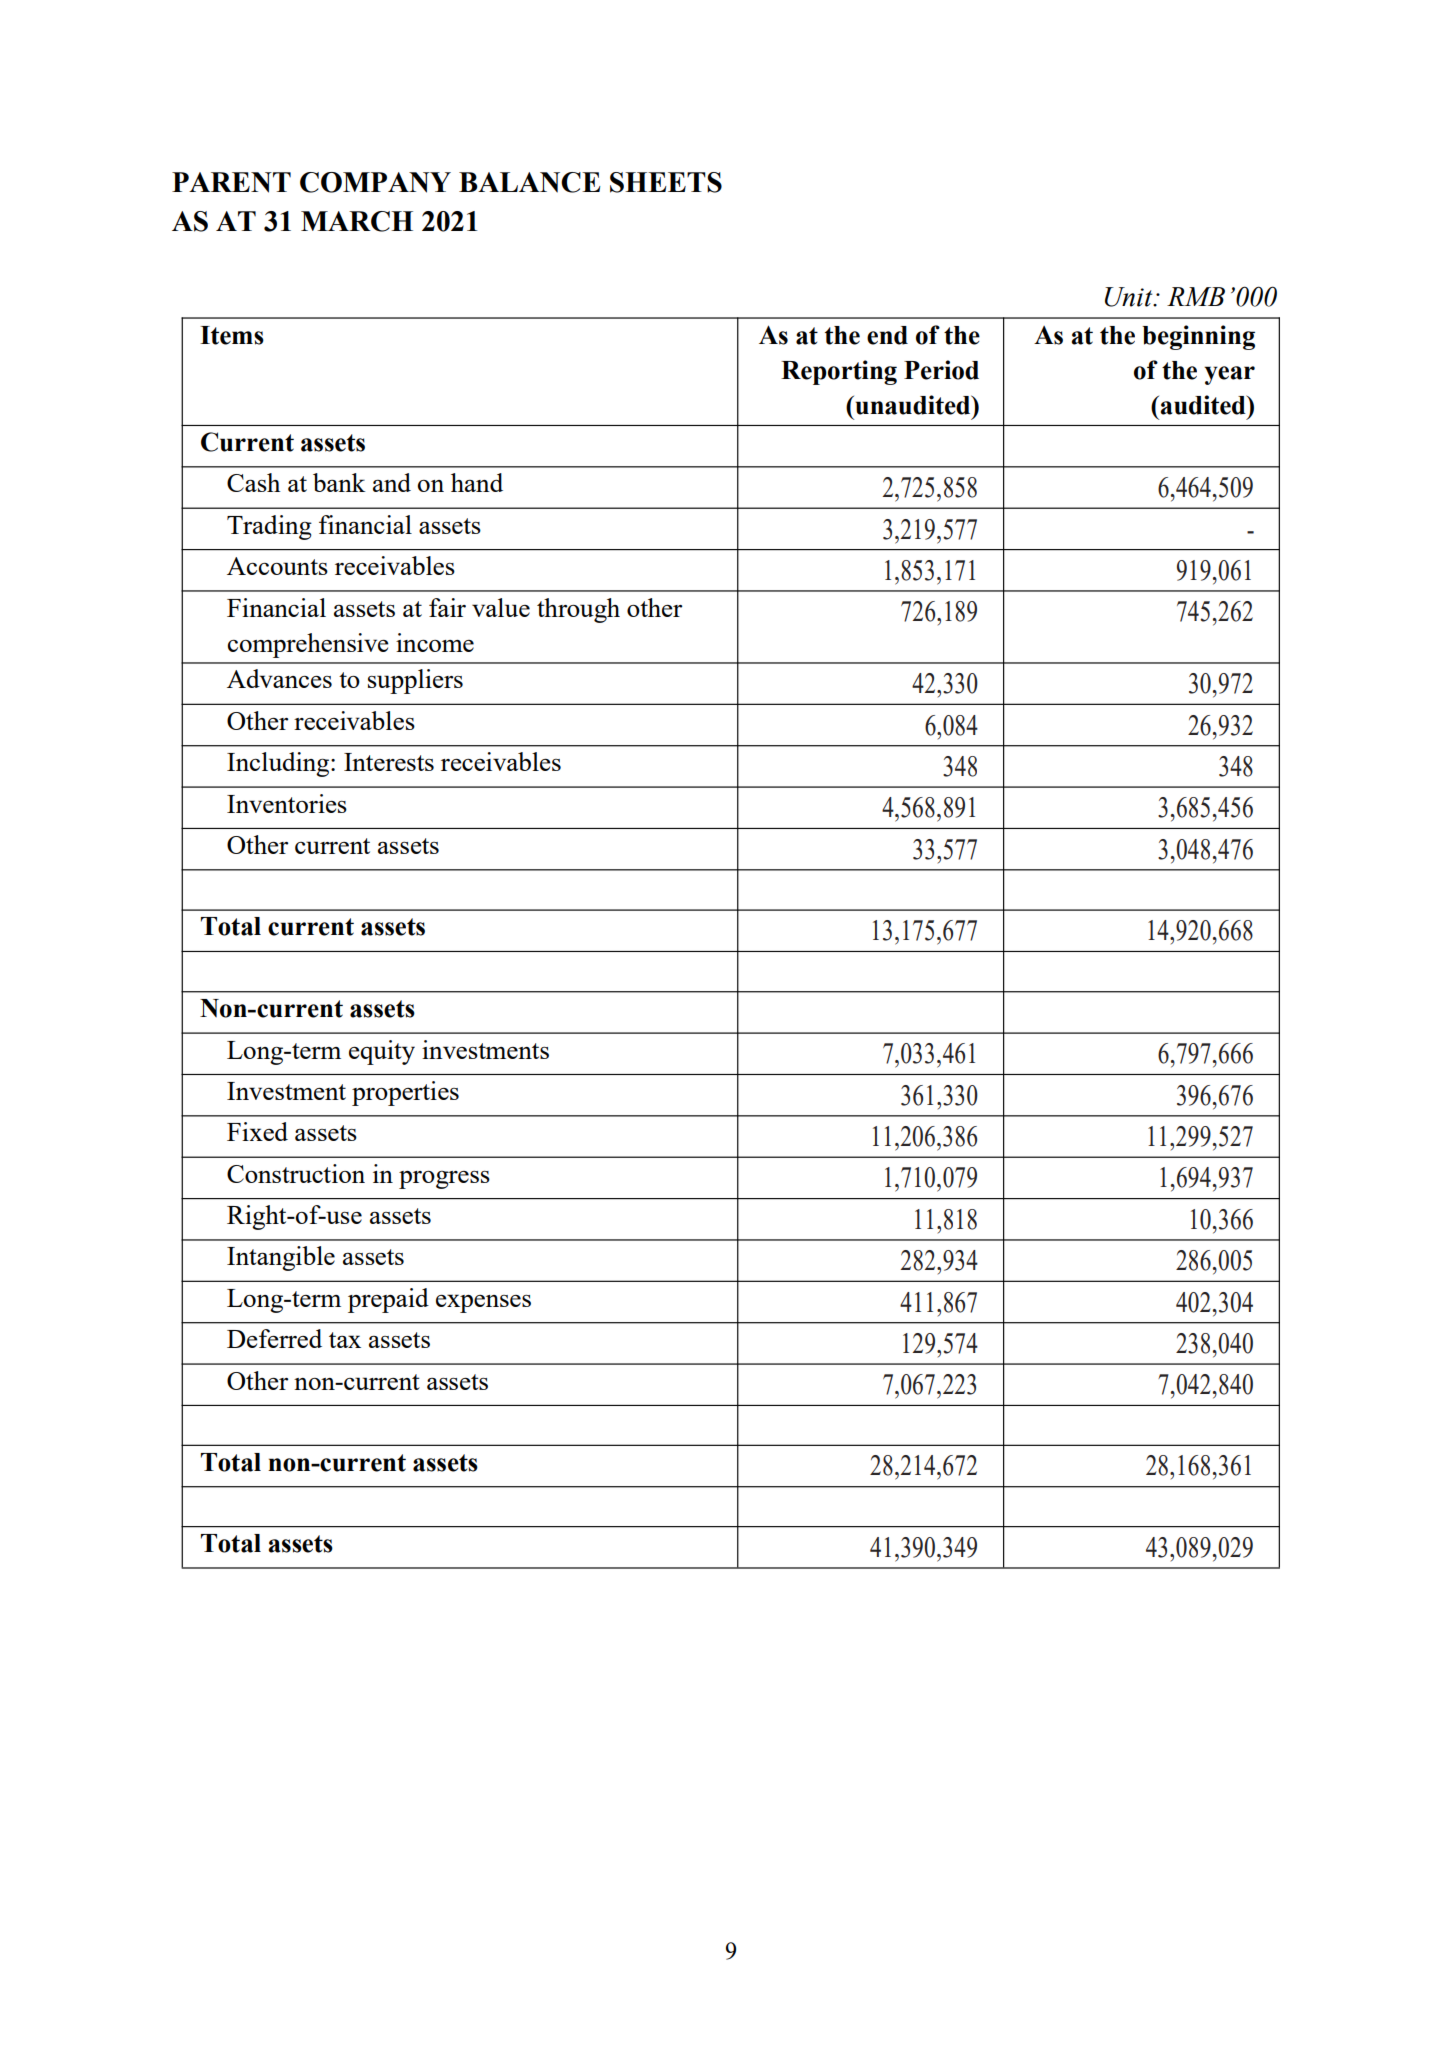 The image size is (1448, 2049). I want to click on progress, so click(444, 1180).
